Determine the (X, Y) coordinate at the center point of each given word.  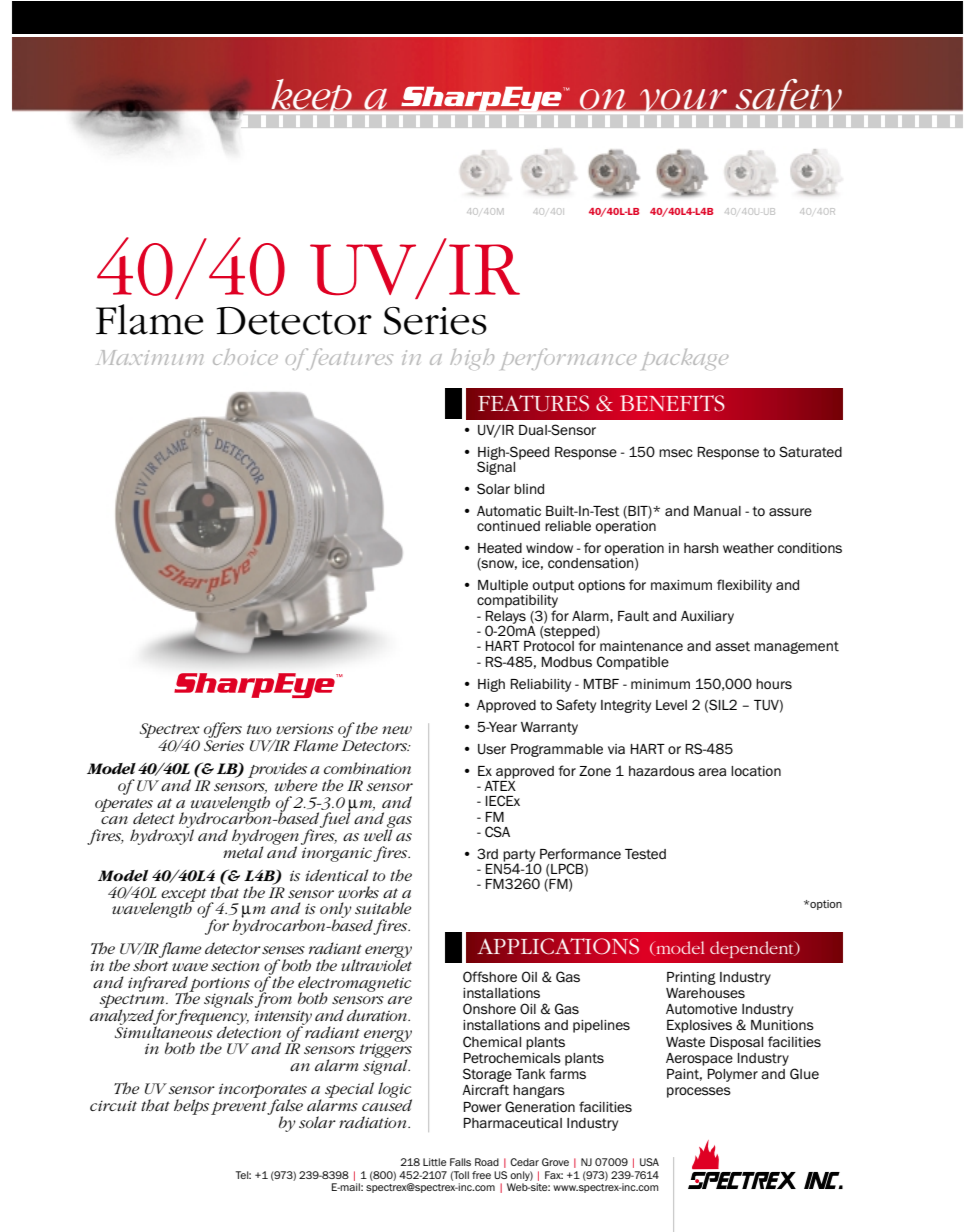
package (685, 359)
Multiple (503, 586)
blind (529, 489)
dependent (753, 949)
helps (191, 1107)
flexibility (744, 586)
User (492, 749)
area (712, 772)
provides (277, 771)
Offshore (490, 977)
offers (223, 731)
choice (245, 357)
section (235, 965)
